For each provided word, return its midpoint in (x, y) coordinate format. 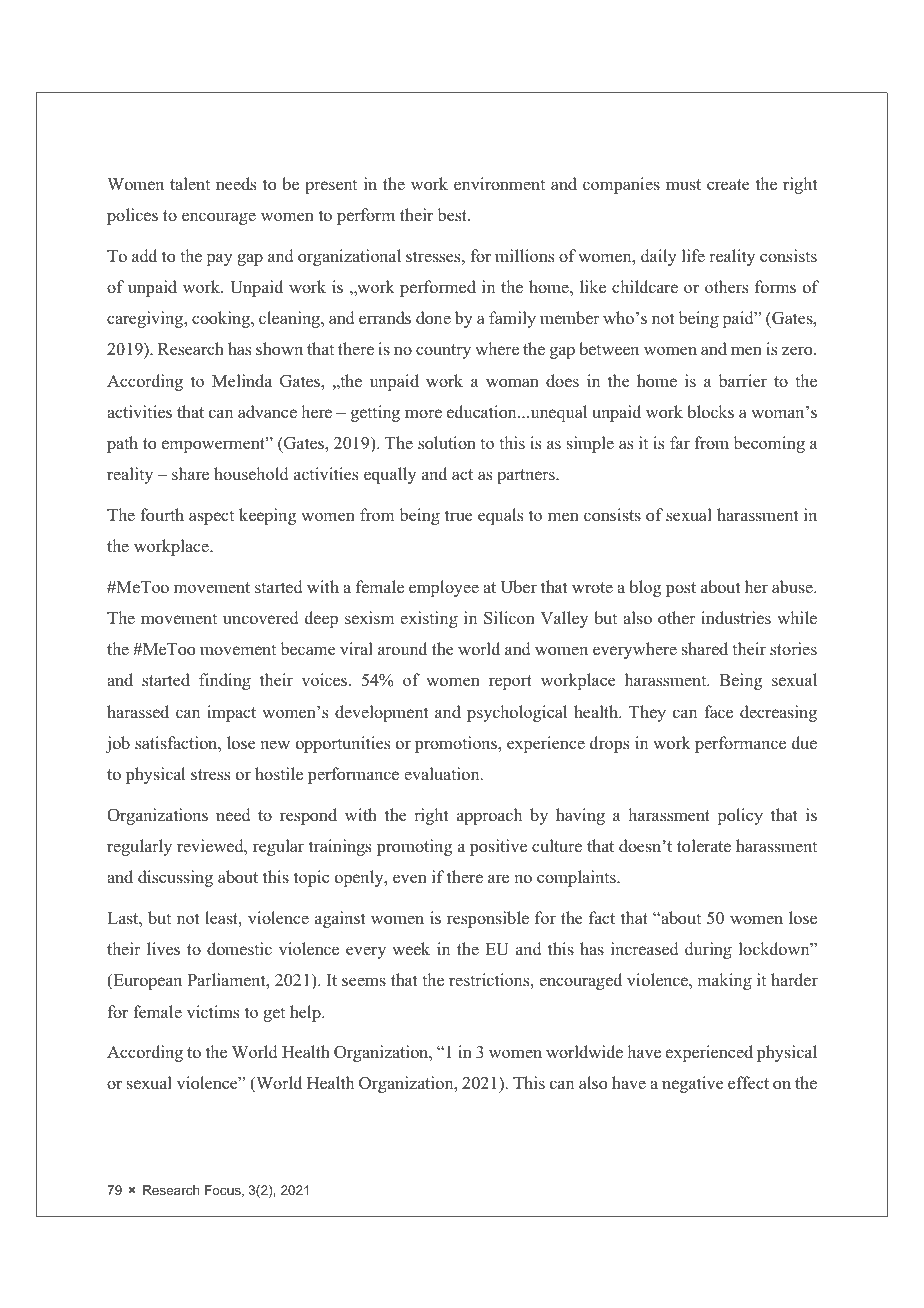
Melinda (242, 381)
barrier (742, 381)
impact (231, 713)
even (410, 879)
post (681, 589)
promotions (457, 744)
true (459, 516)
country (443, 351)
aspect (211, 517)
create (728, 185)
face (718, 712)
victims (213, 1012)
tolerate (704, 846)
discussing (175, 878)
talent (190, 183)
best (453, 215)
